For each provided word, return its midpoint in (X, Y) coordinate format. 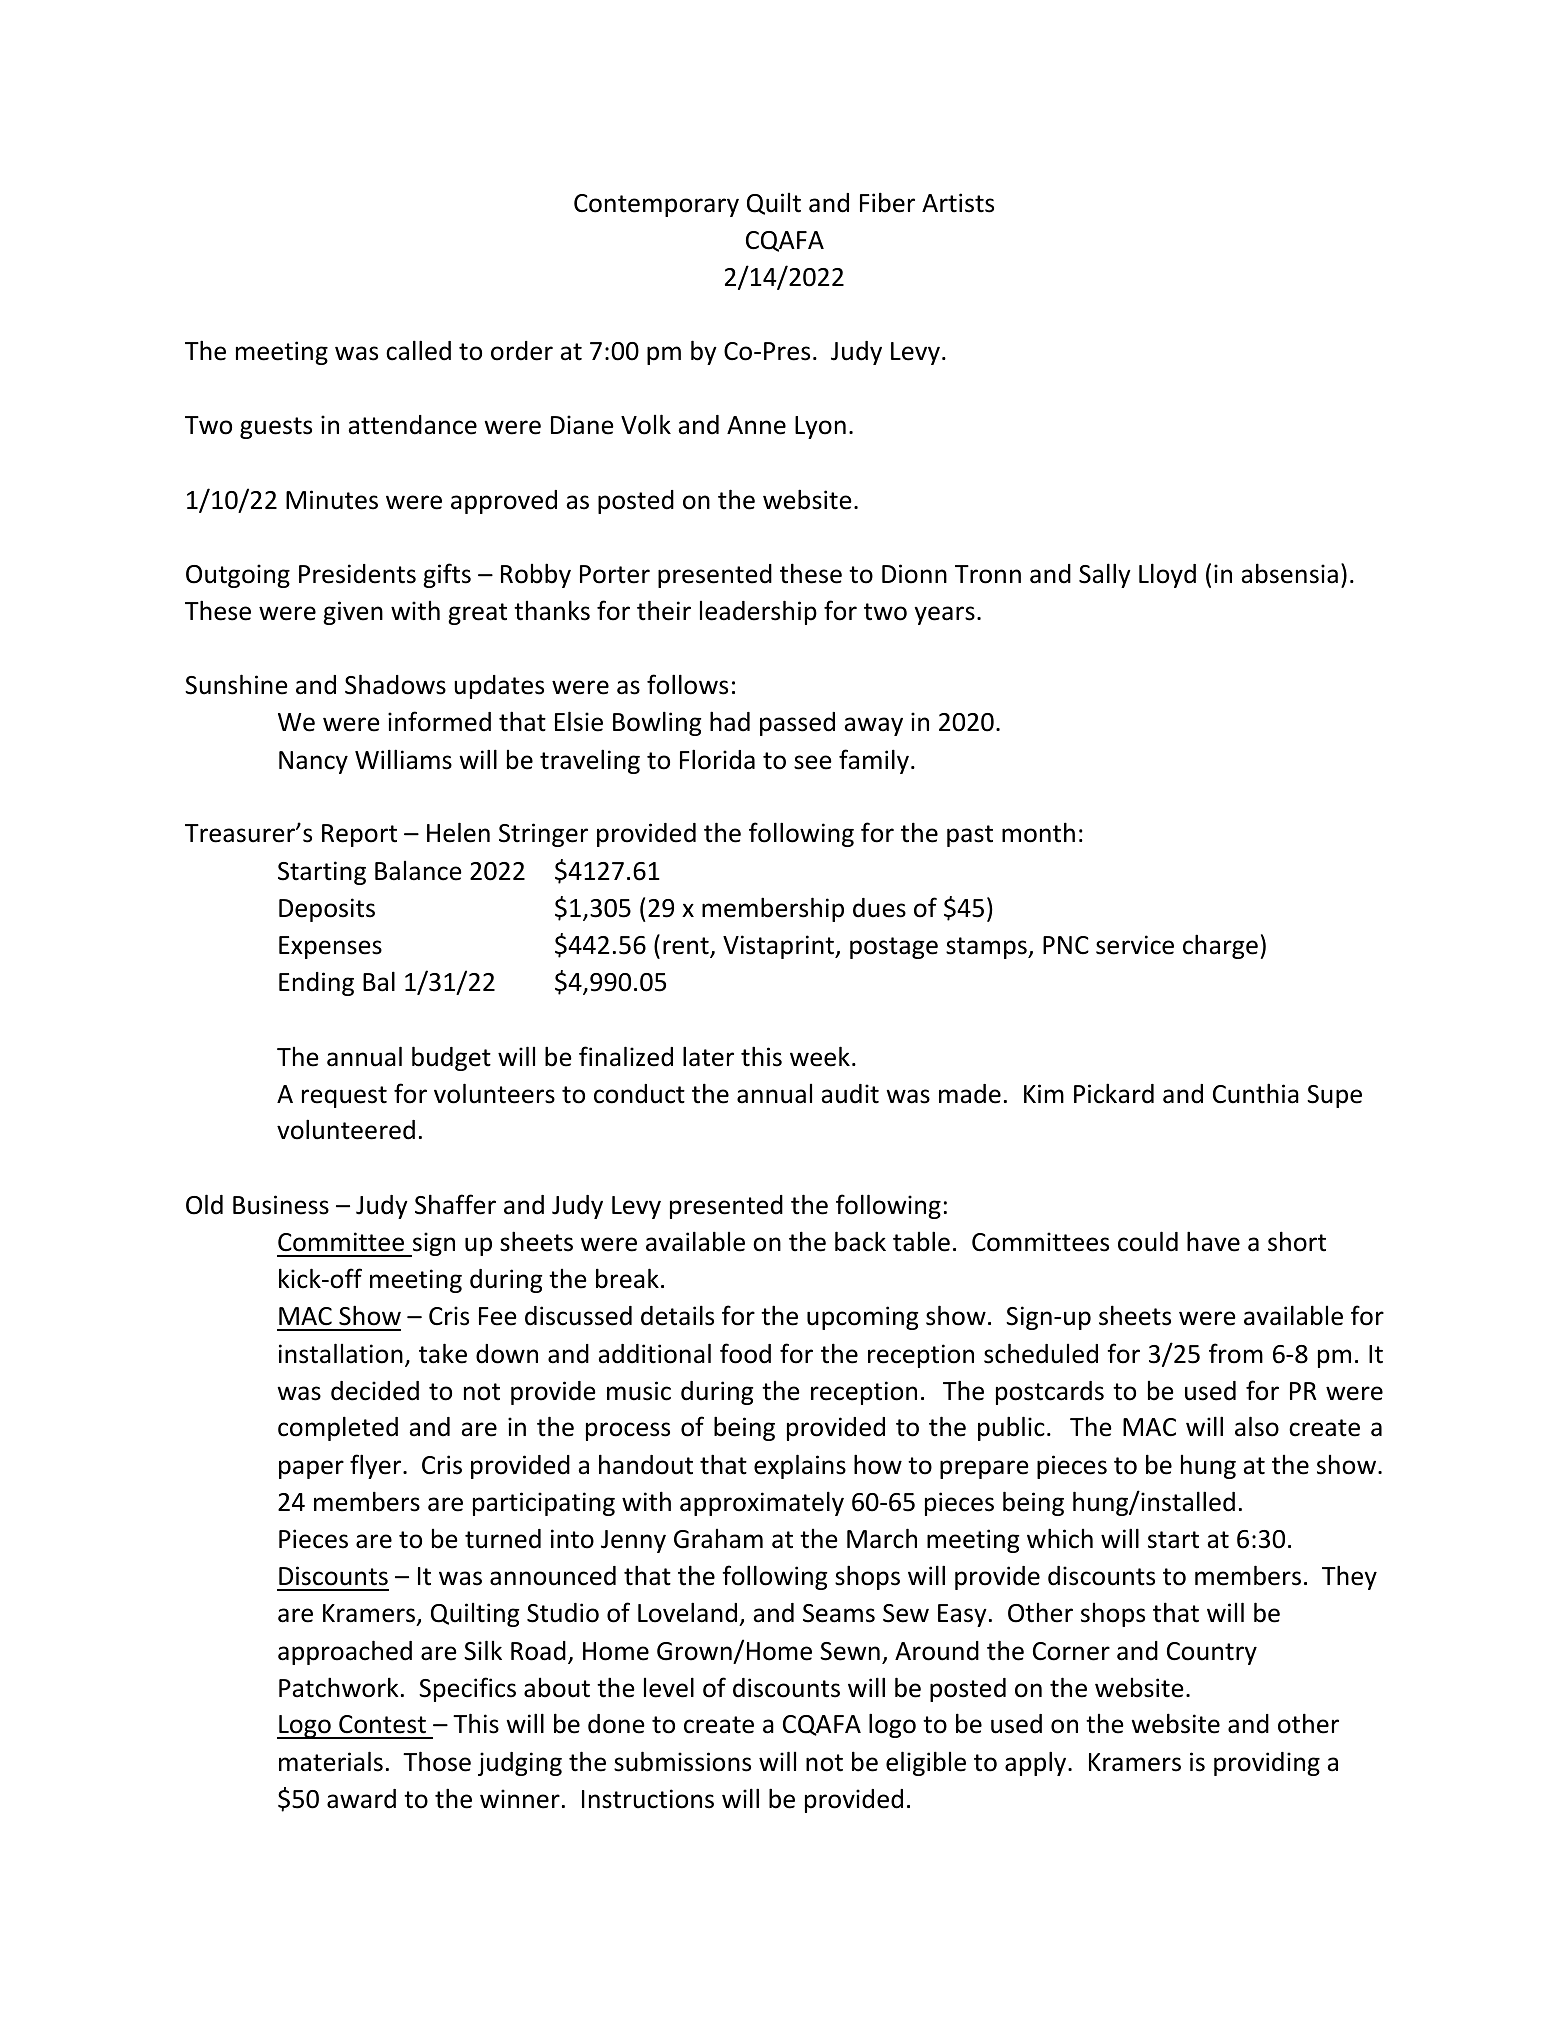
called (418, 350)
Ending (316, 984)
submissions (682, 1761)
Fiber (887, 202)
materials (331, 1761)
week (820, 1056)
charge (1220, 946)
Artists (958, 203)
